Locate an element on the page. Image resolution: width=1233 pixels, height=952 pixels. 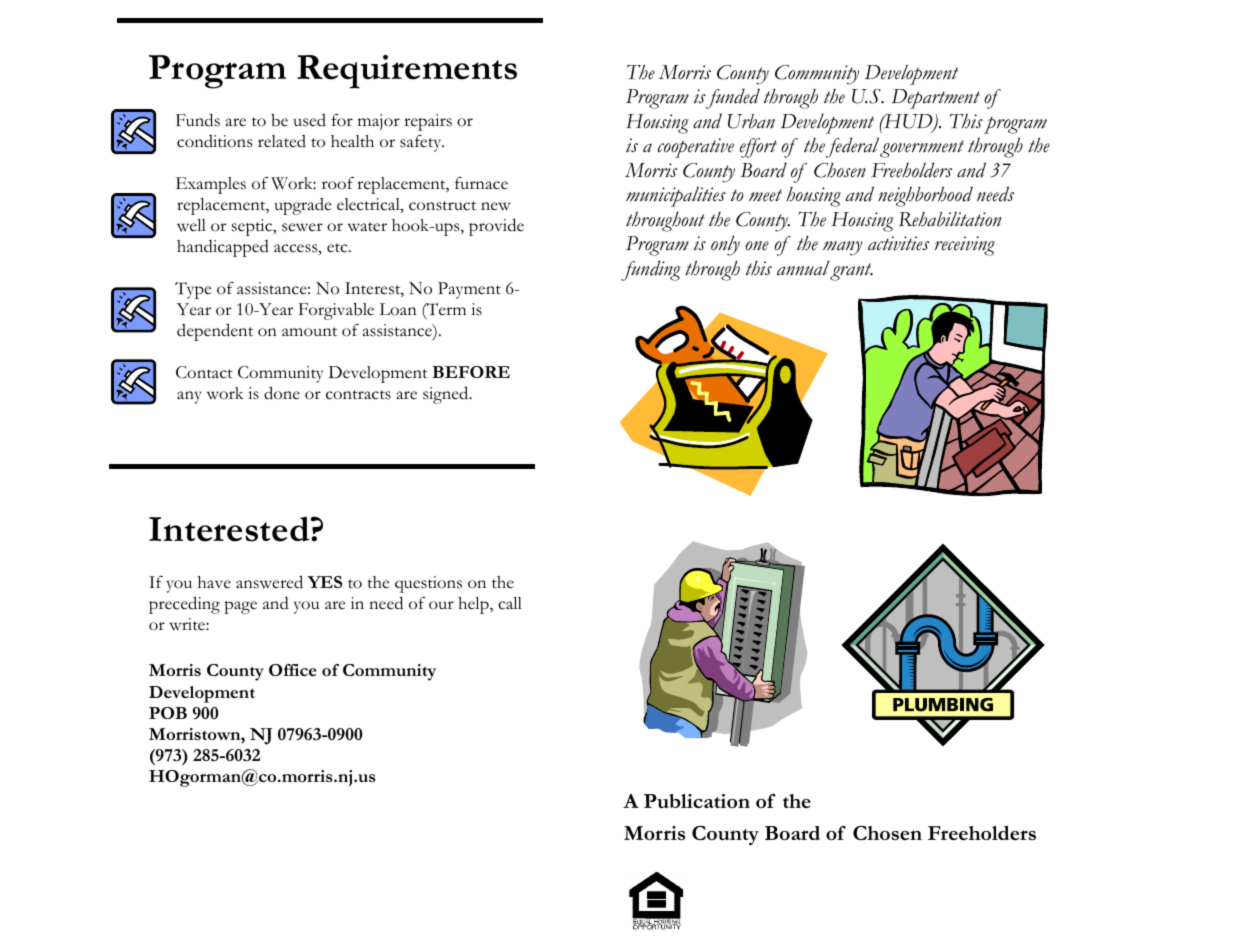
Office is located at coordinates (292, 670).
